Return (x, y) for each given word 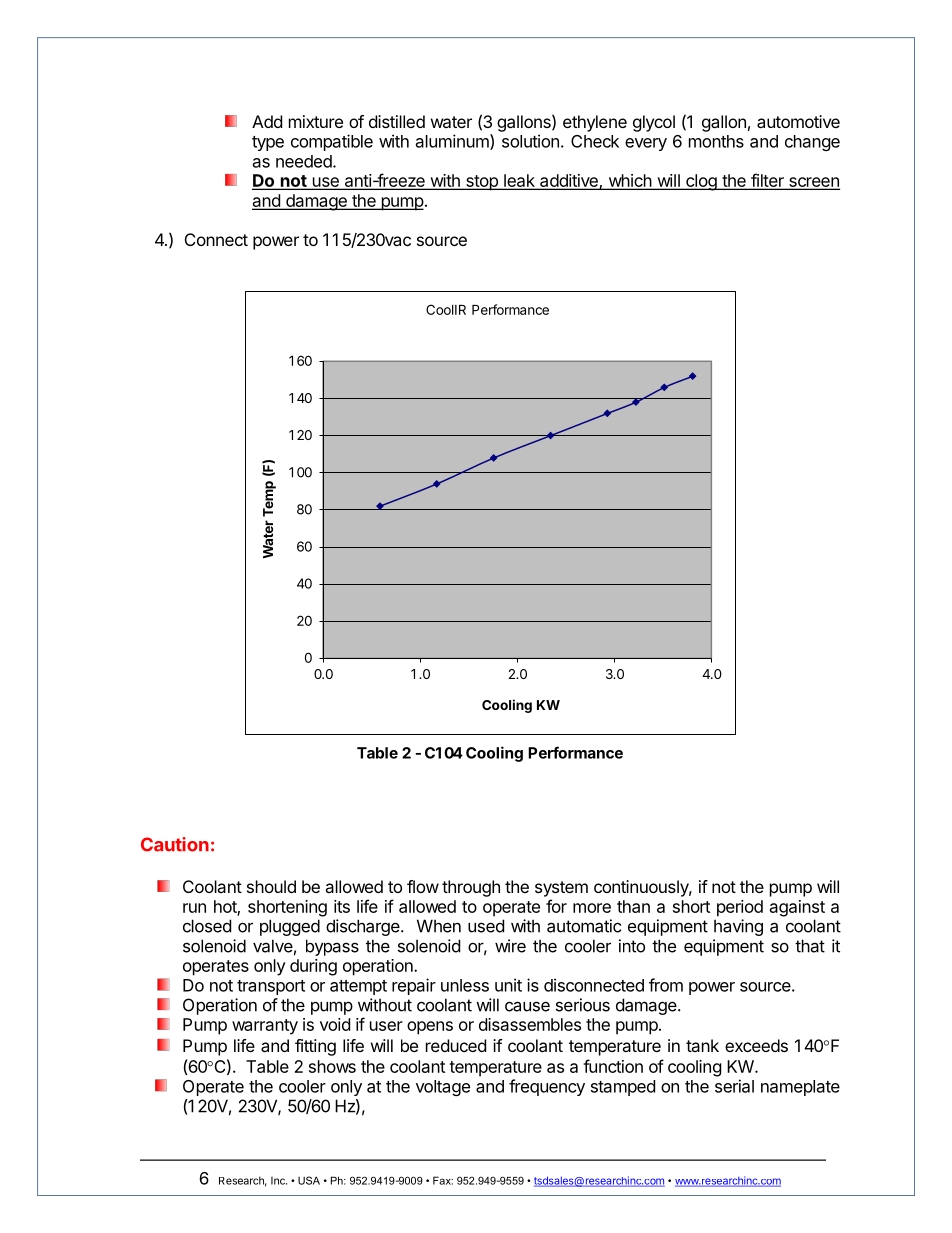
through (471, 888)
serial (734, 1086)
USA (309, 1180)
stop (482, 183)
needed (305, 161)
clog (701, 182)
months (716, 141)
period (740, 908)
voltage (443, 1088)
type (268, 143)
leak (519, 182)
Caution (175, 844)
